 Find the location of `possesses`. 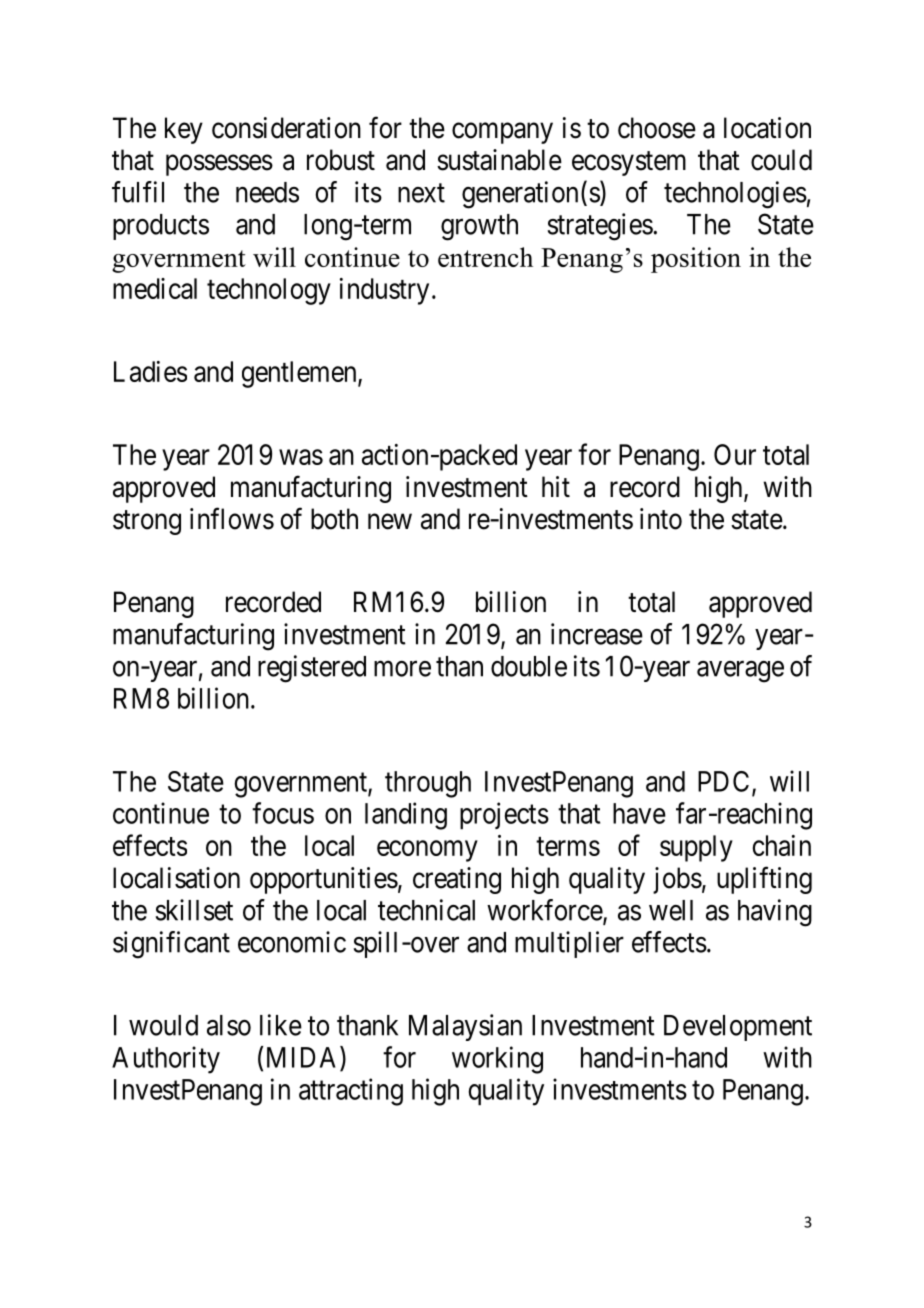

possesses is located at coordinates (219, 165).
